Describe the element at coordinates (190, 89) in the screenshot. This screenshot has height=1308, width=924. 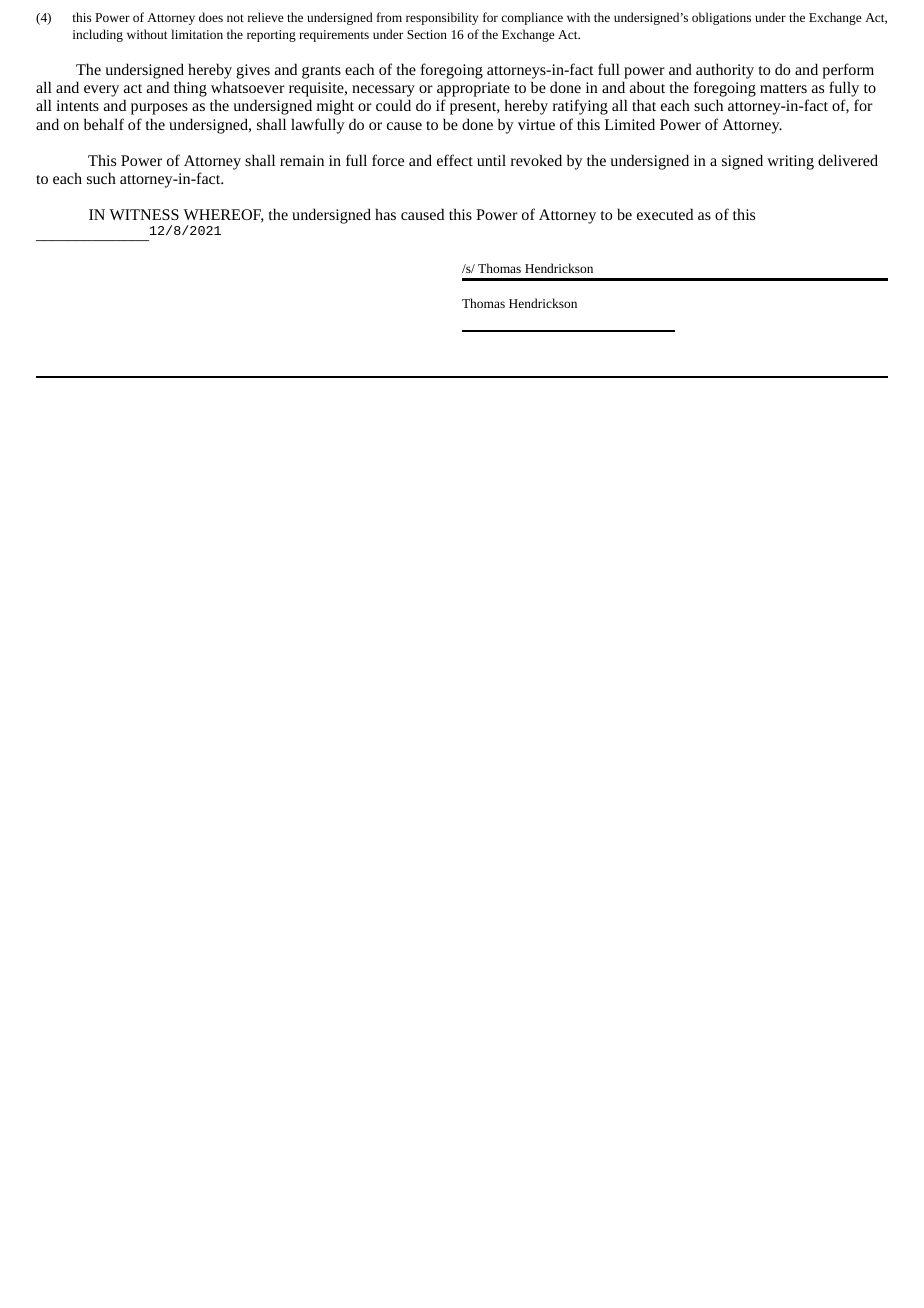
I see `thing` at that location.
